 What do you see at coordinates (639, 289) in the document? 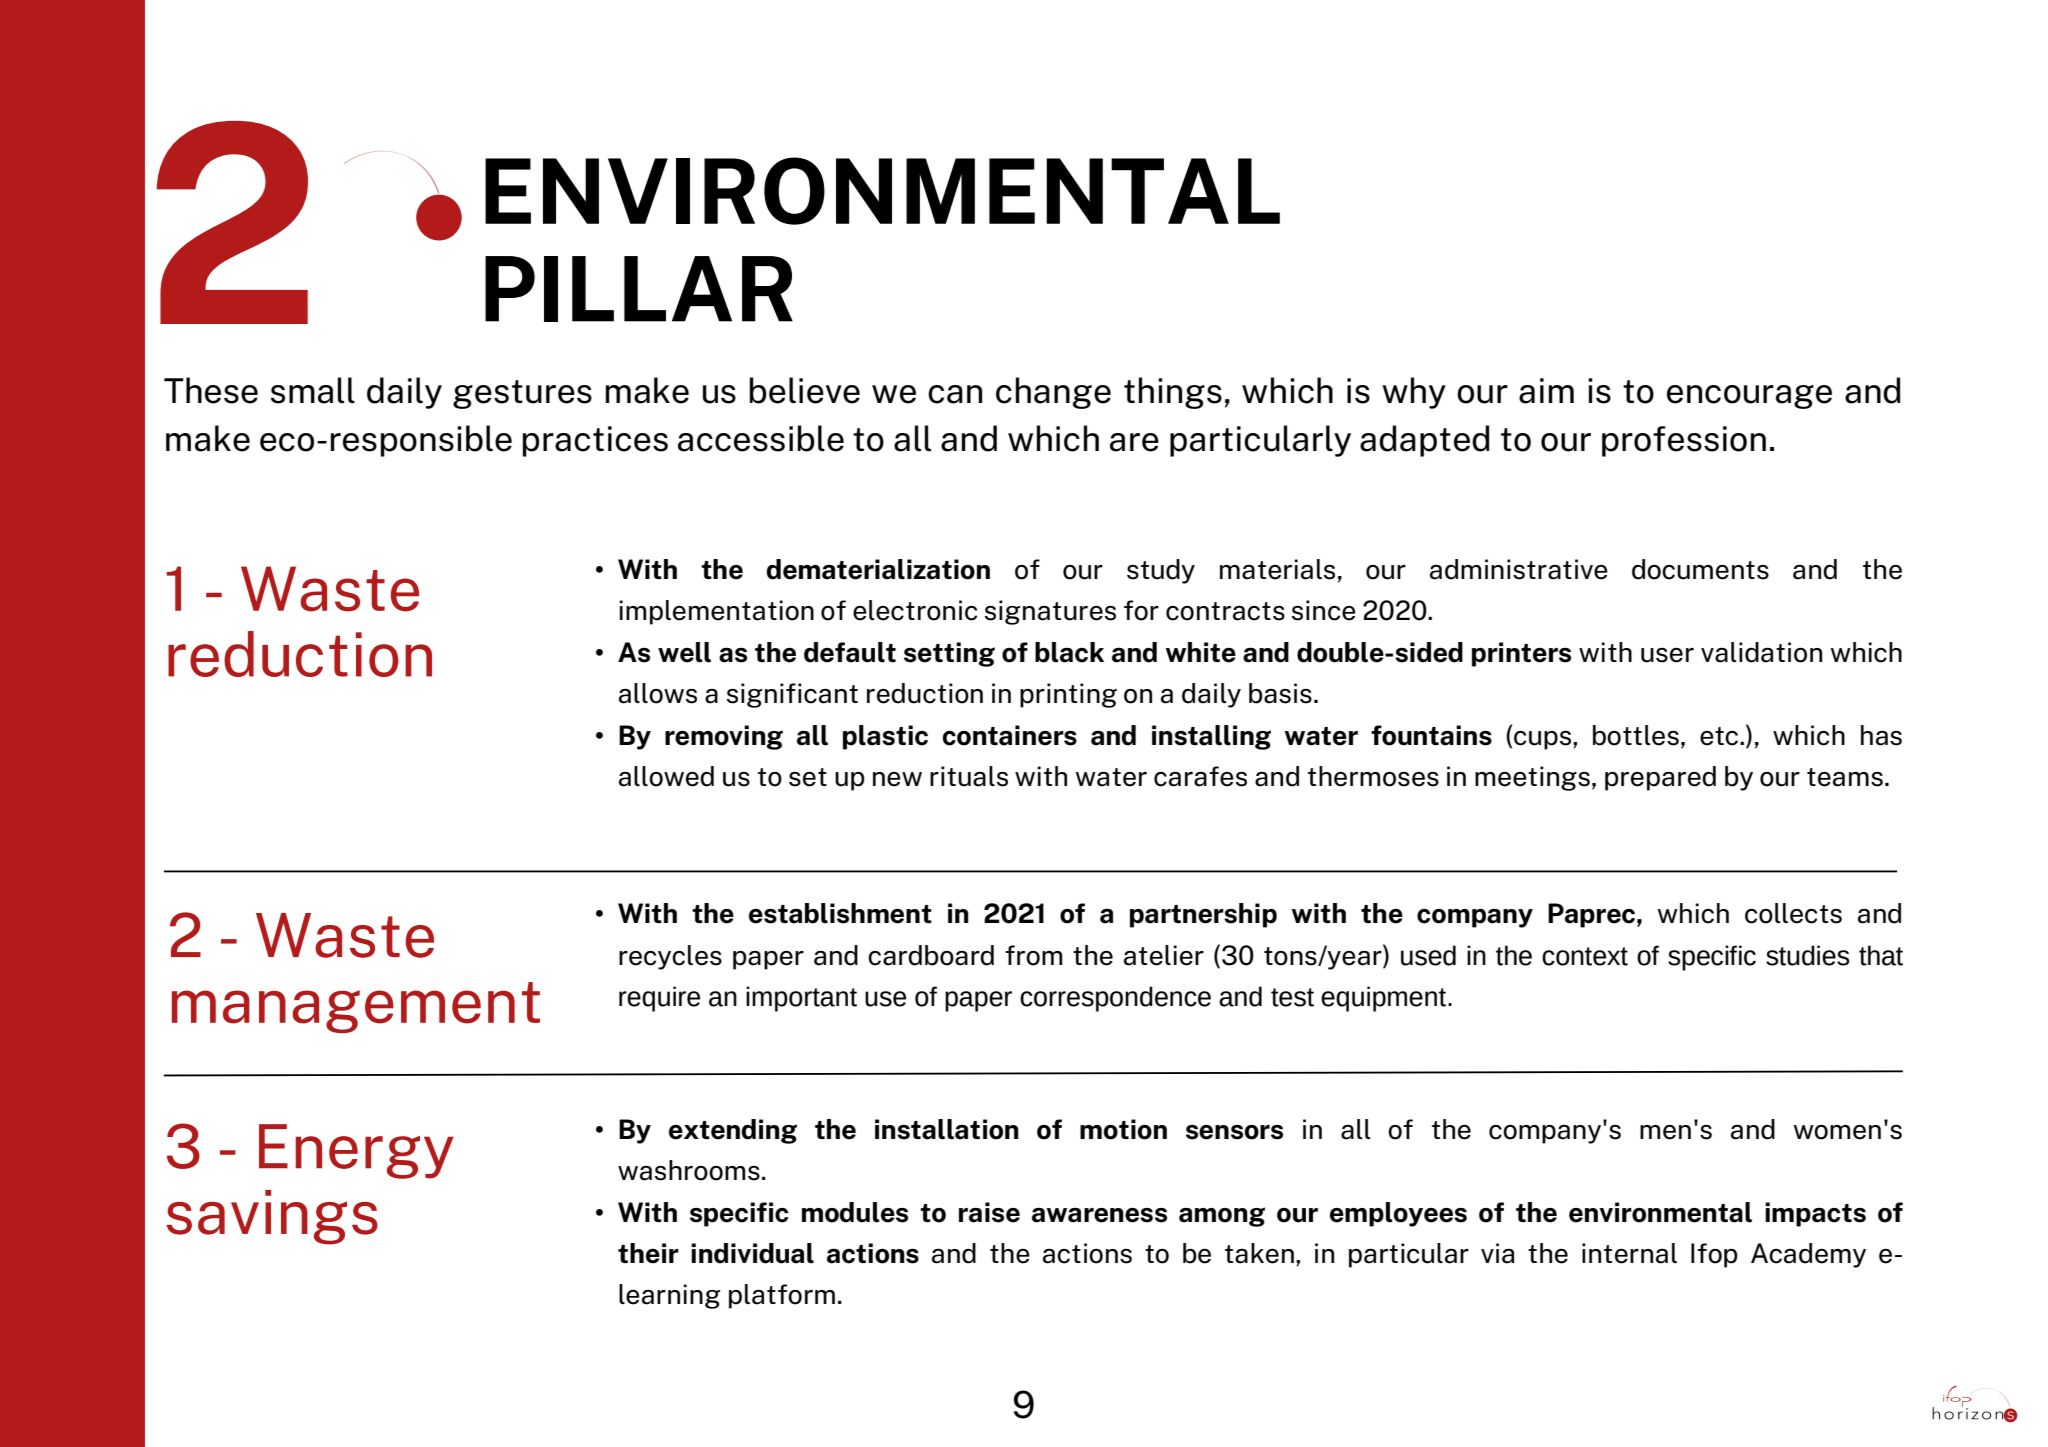
I see `PILLAR` at bounding box center [639, 289].
